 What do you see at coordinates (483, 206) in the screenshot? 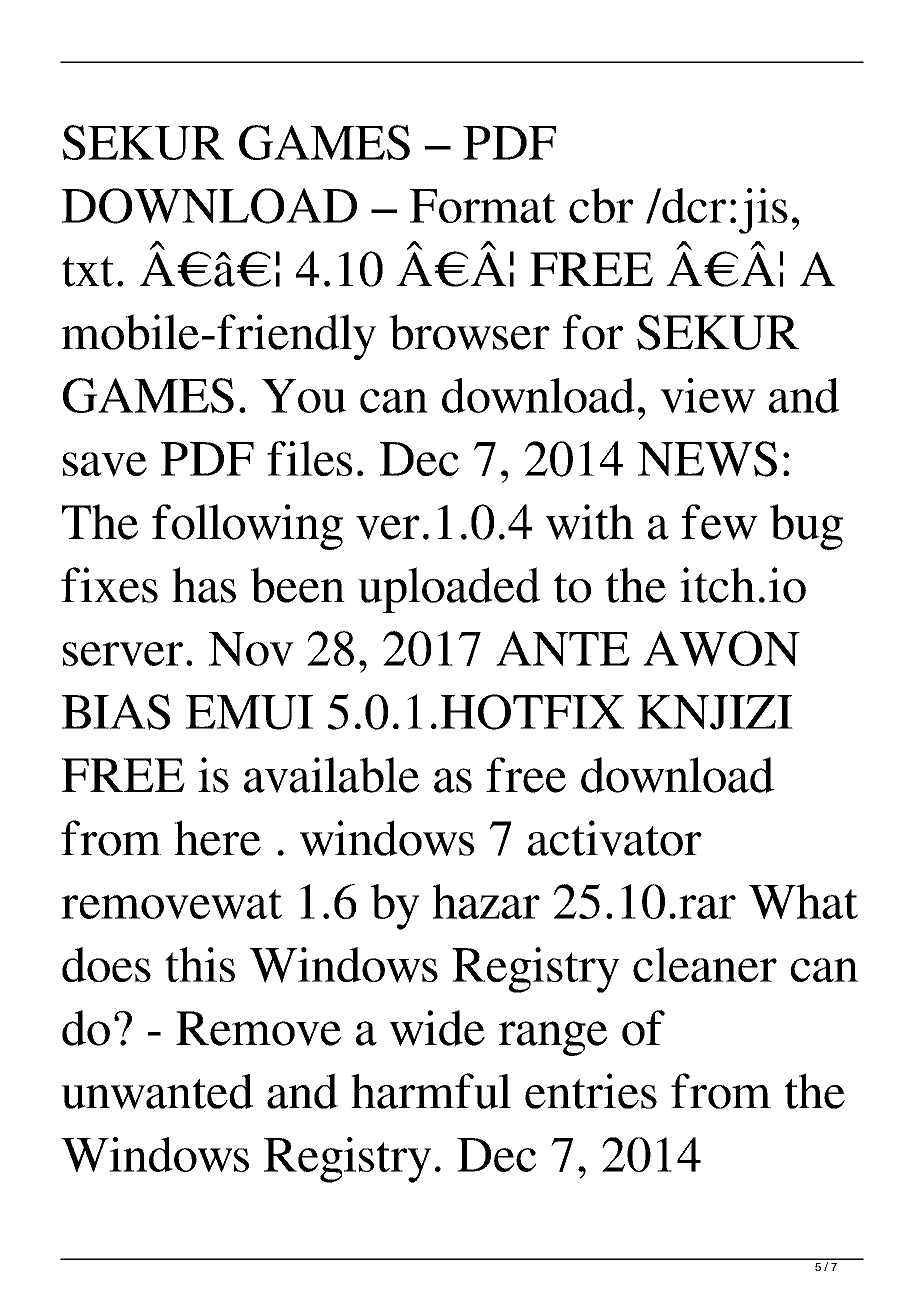
I see `Format` at bounding box center [483, 206].
